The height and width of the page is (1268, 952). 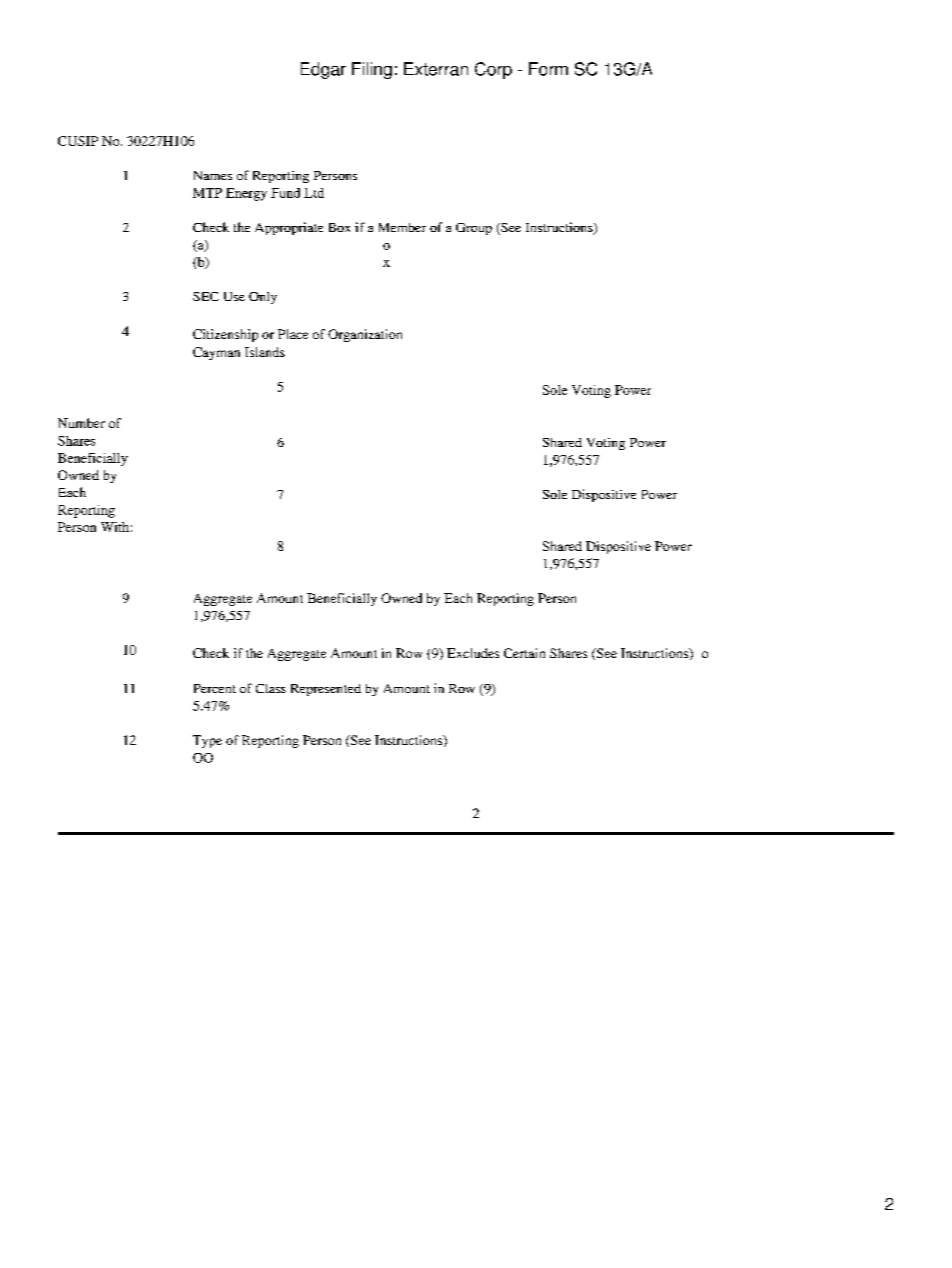 I want to click on Corp, so click(x=493, y=70).
